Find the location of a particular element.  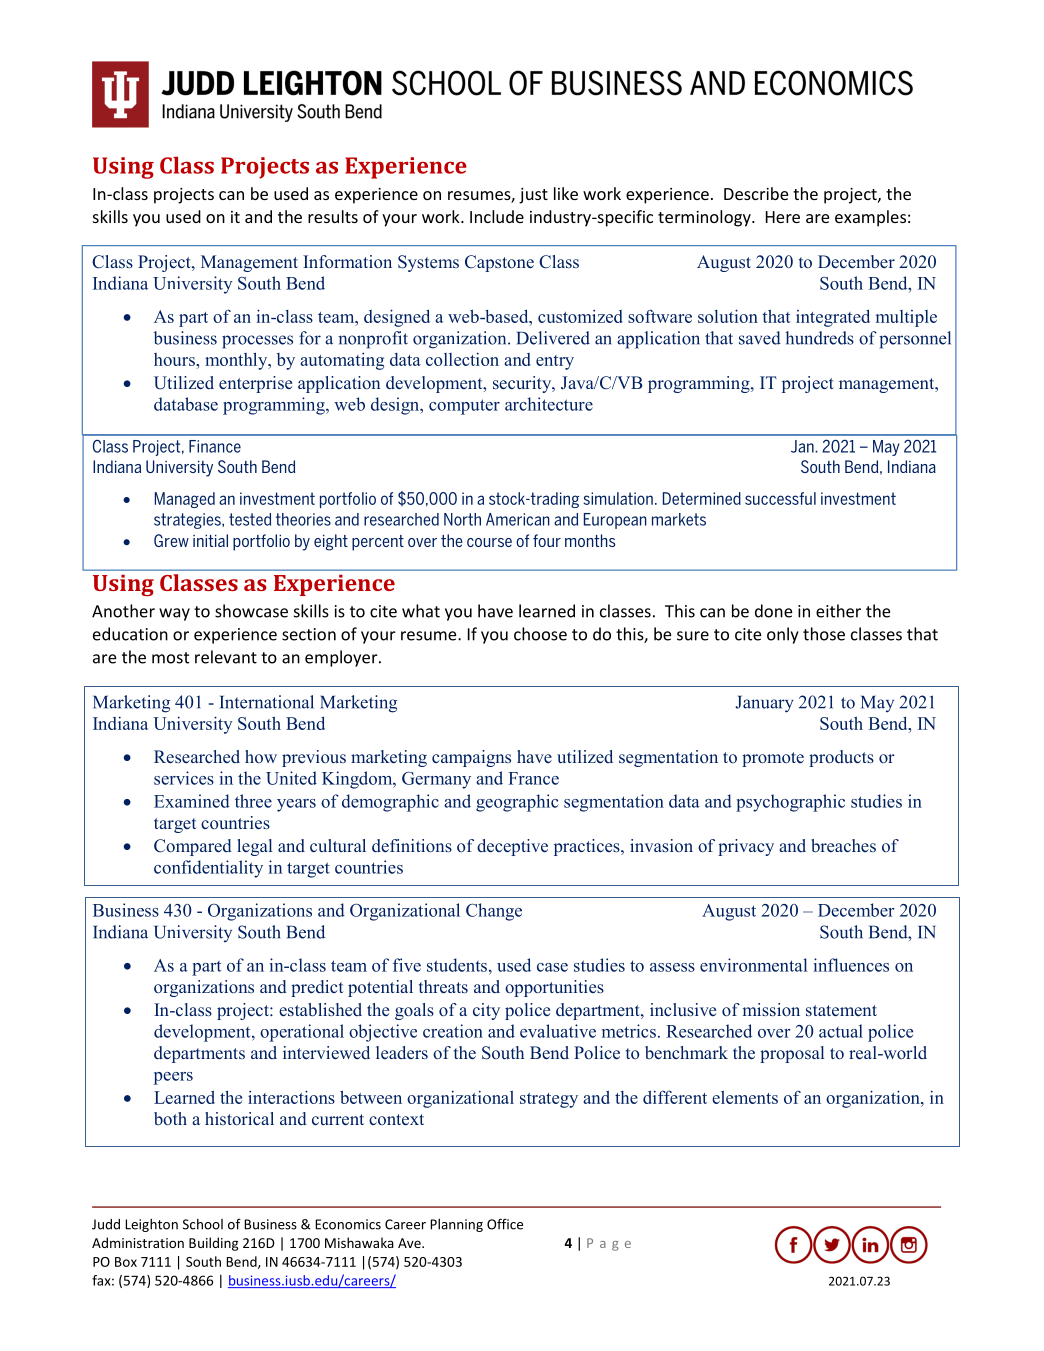

confidentiality is located at coordinates (208, 869).
